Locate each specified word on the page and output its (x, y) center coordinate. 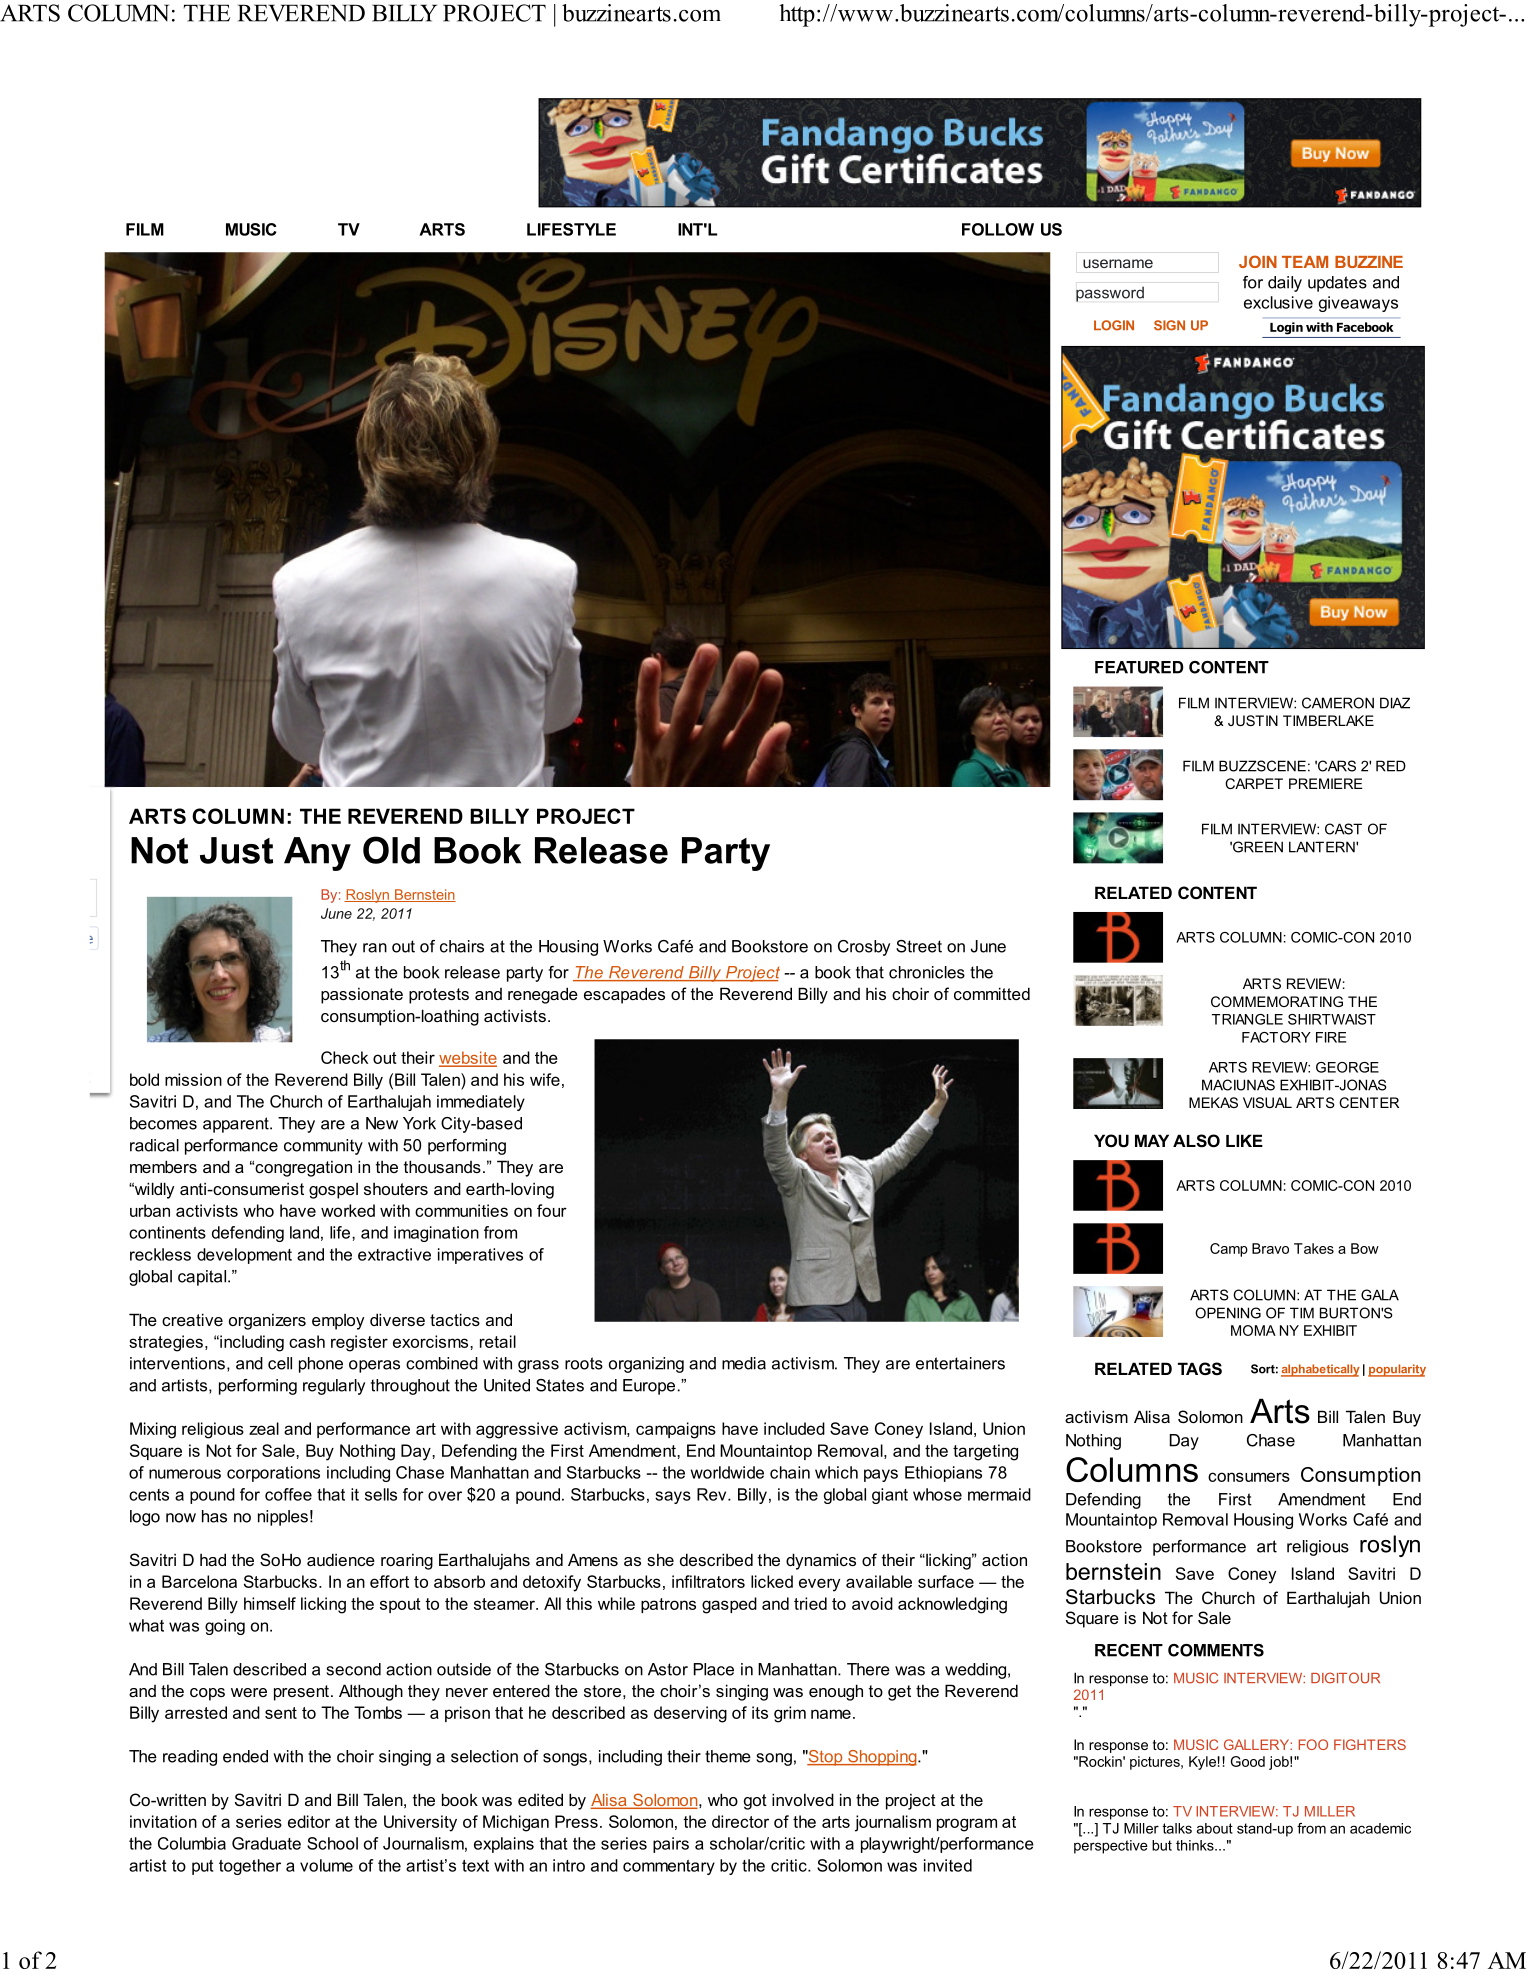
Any (317, 854)
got (755, 1802)
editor (309, 1821)
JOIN (1258, 261)
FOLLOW (998, 229)
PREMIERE (1326, 783)
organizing (646, 1365)
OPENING (1228, 1313)
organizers (267, 1322)
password (1110, 294)
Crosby (864, 948)
